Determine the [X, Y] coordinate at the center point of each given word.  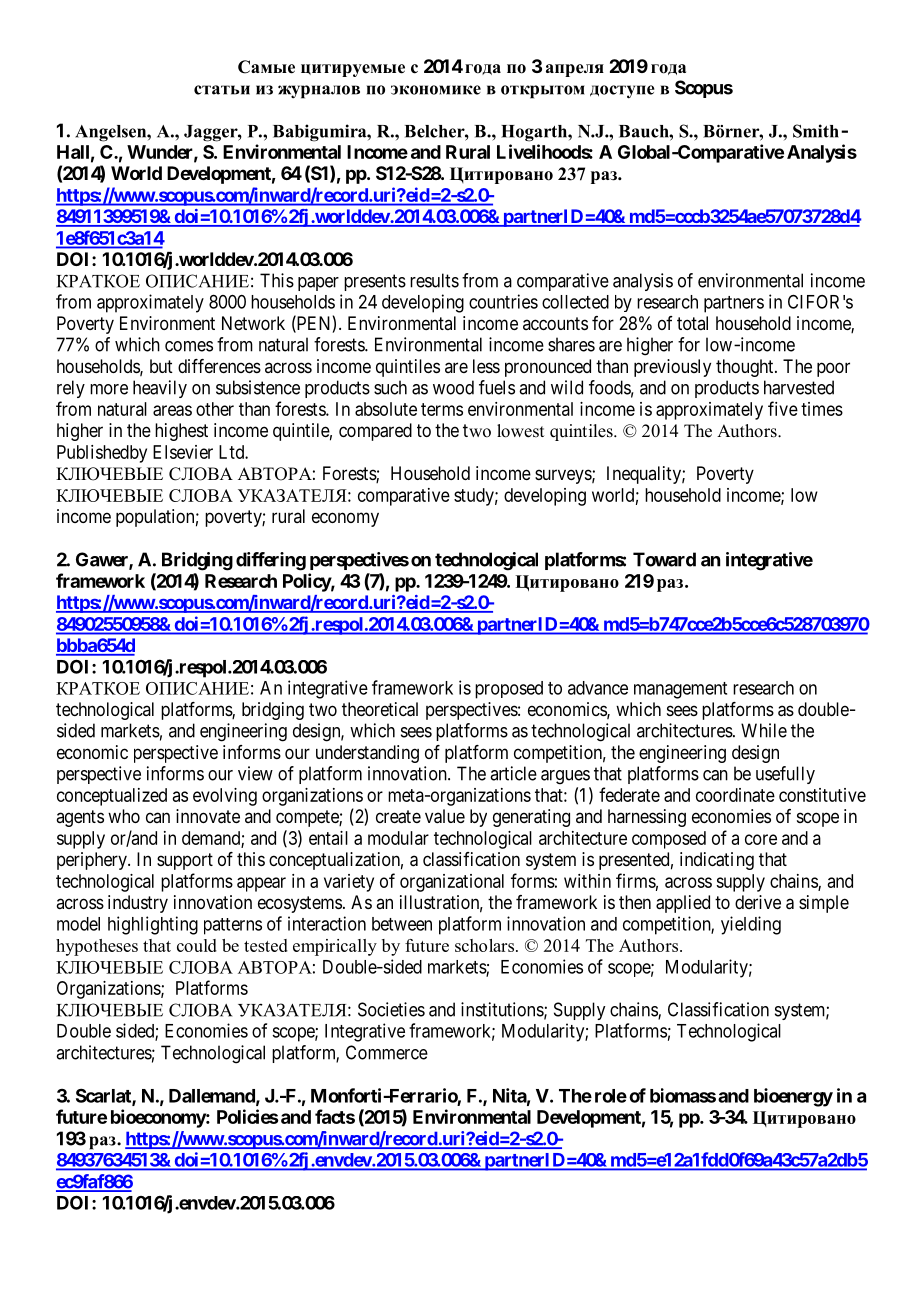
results [434, 280]
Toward [664, 559]
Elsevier [183, 452]
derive [758, 902]
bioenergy [793, 1097]
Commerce [387, 1052]
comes [189, 346]
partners [734, 304]
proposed [509, 690]
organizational [452, 883]
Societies [391, 1009]
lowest [520, 431]
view [255, 773]
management [680, 690]
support [185, 861]
